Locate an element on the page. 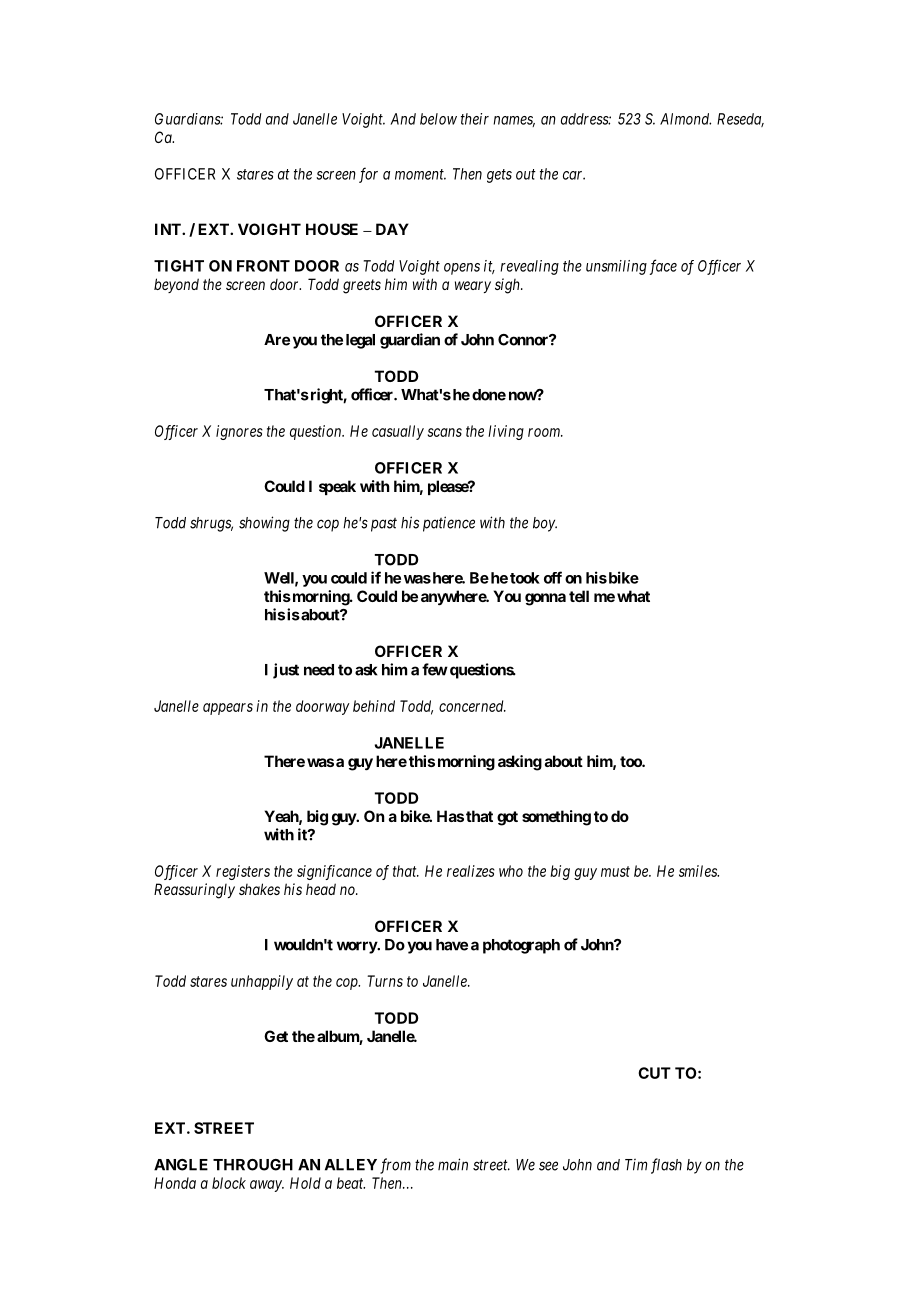 This document has height=1308, width=924. THROUGH is located at coordinates (253, 1165).
